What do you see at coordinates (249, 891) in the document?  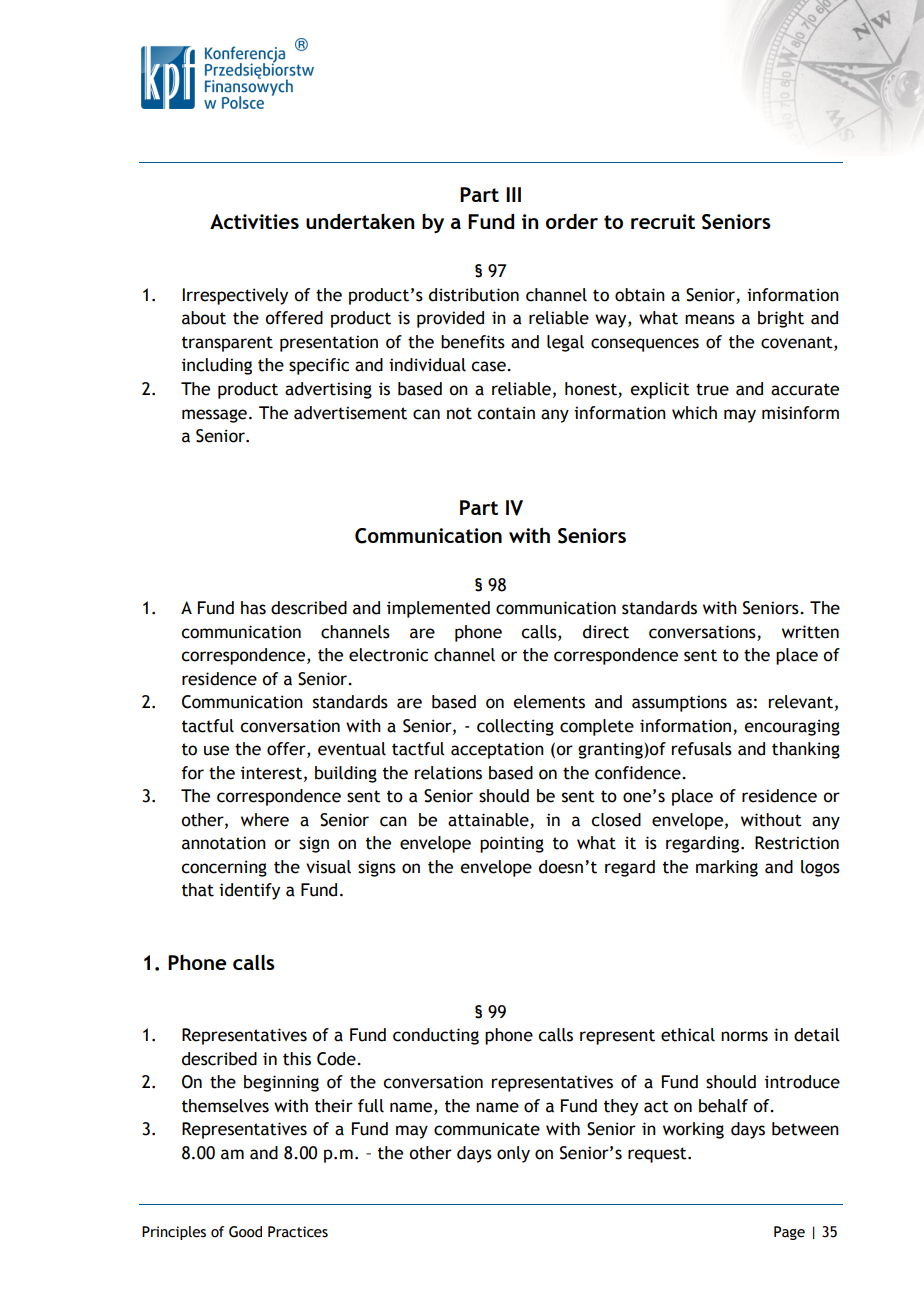 I see `identify` at bounding box center [249, 891].
